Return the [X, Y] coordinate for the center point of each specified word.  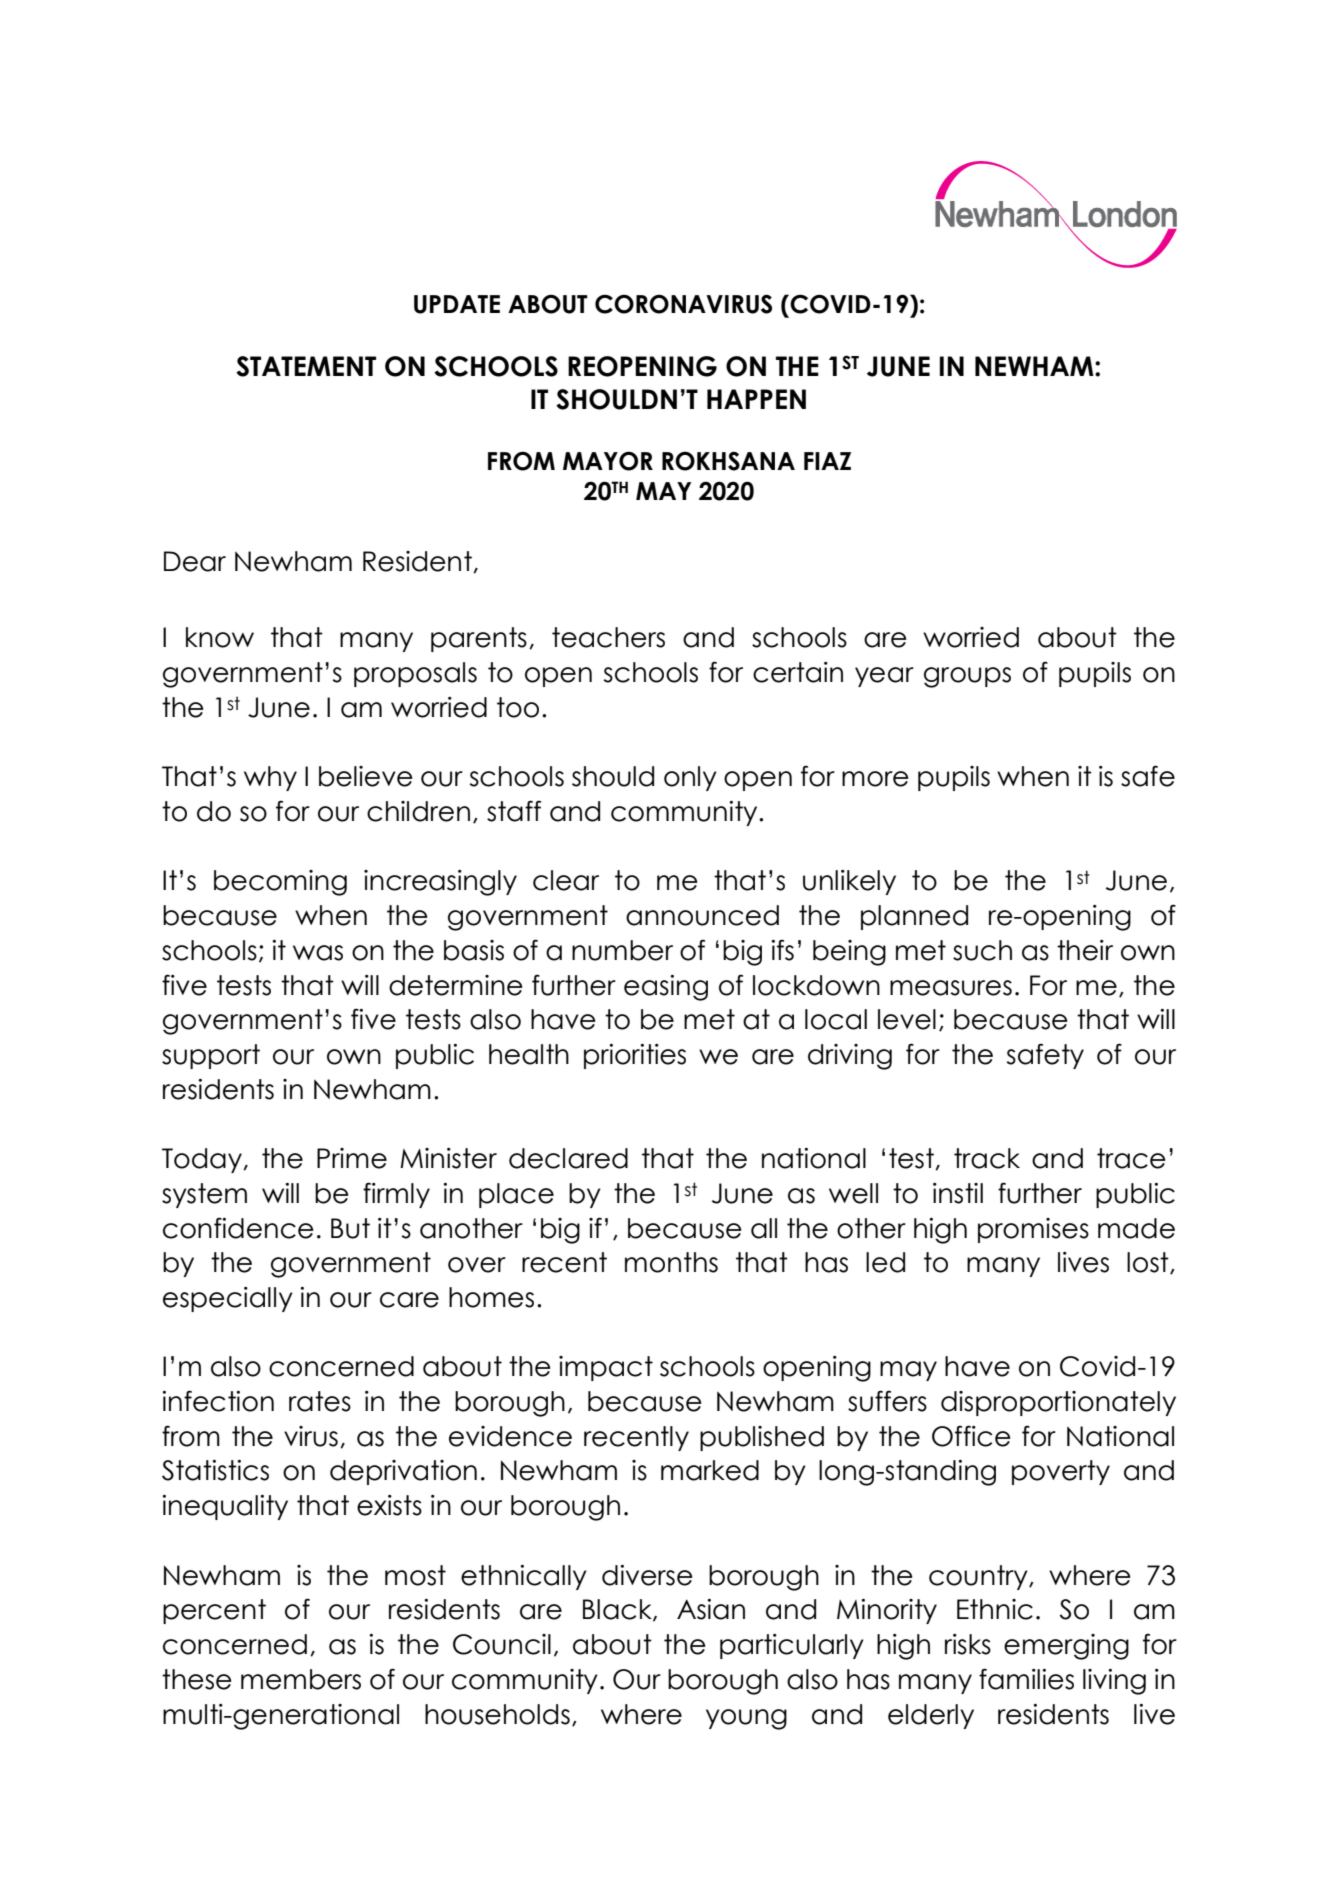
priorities [635, 1056]
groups [967, 677]
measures [951, 988]
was [318, 953]
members [301, 1679]
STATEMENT [306, 366]
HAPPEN [756, 399]
